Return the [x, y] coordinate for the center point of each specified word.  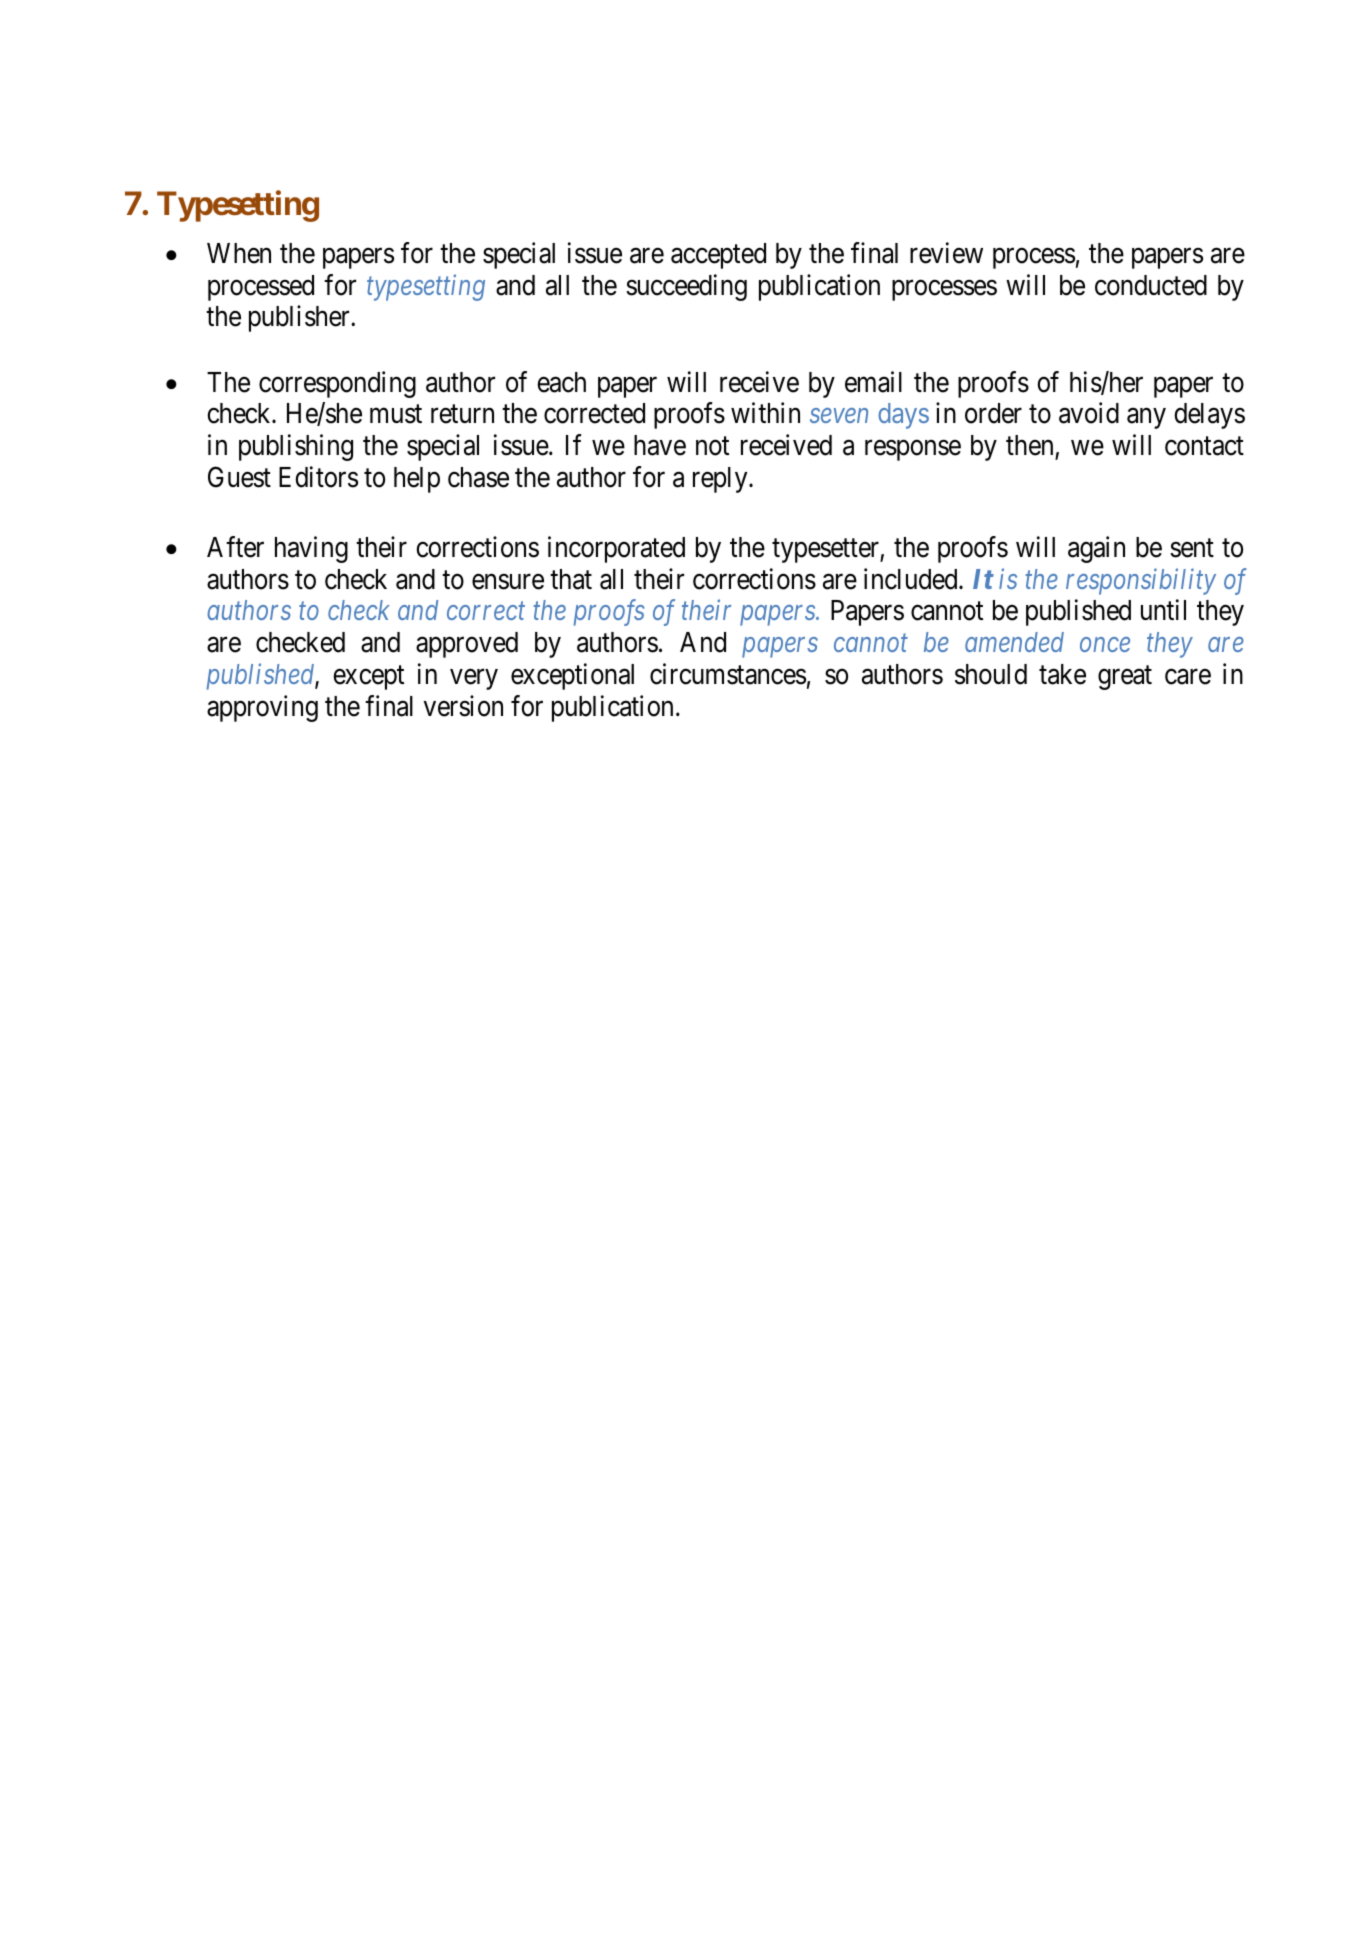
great [1125, 678]
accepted [718, 256]
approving [262, 708]
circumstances [728, 674]
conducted [1151, 285]
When [239, 253]
